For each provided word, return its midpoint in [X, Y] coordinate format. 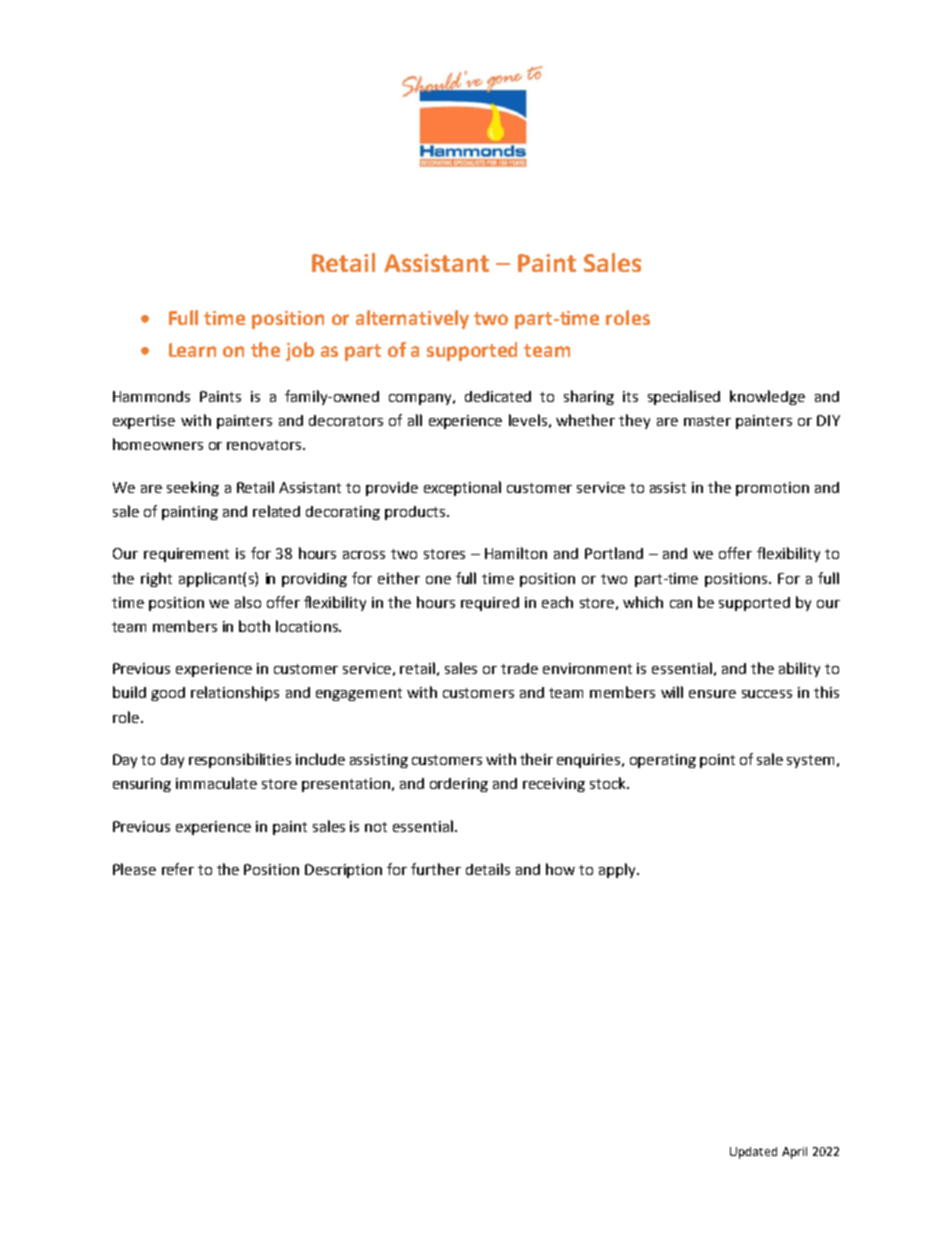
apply [618, 870]
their [536, 759]
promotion [772, 489]
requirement [186, 555]
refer [178, 869]
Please [134, 869]
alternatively [412, 319]
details [488, 869]
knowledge [767, 397]
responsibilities [240, 760]
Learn [192, 350]
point [717, 761]
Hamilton [516, 553]
